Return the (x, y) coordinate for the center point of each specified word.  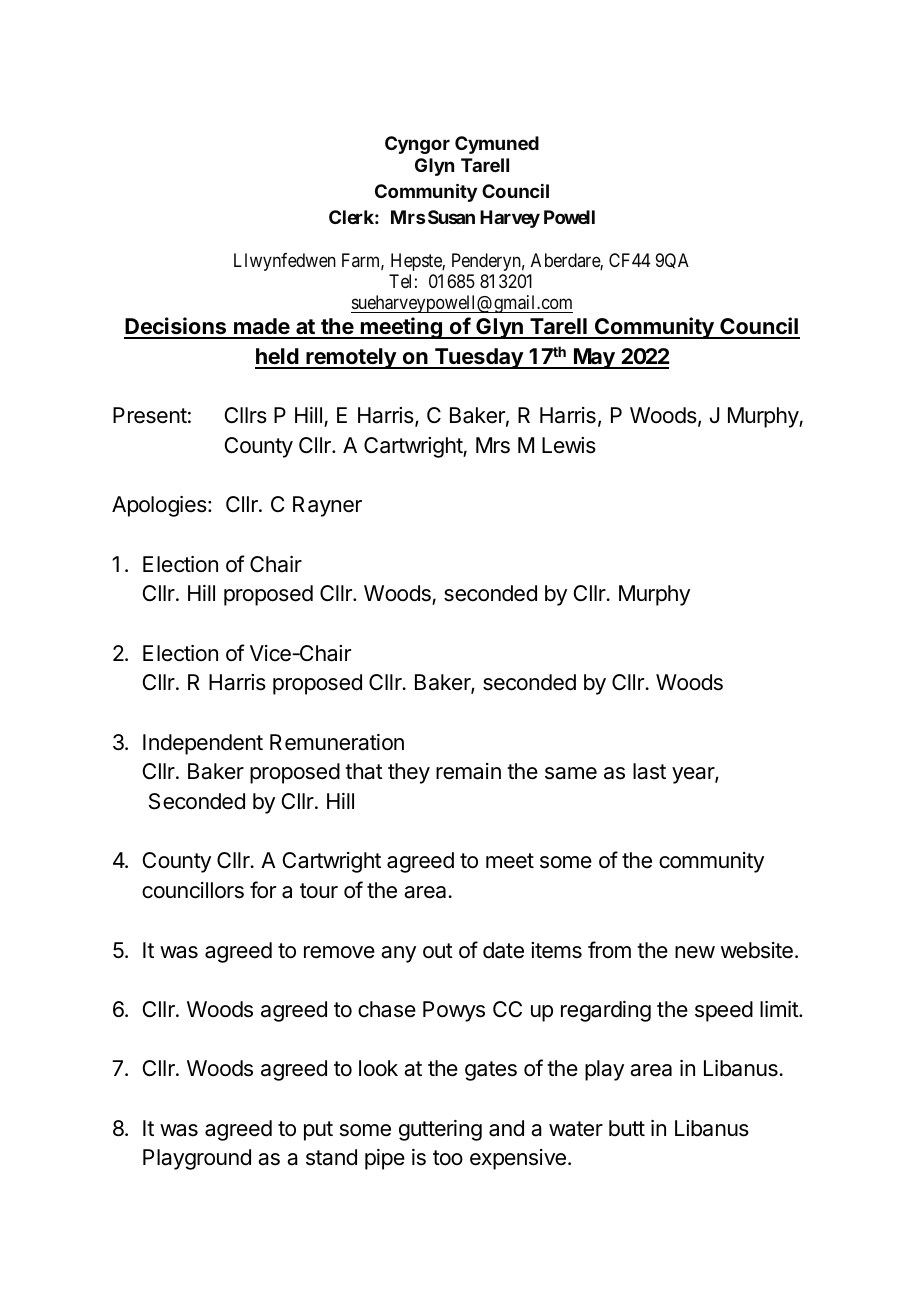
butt (627, 1128)
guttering (440, 1130)
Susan (451, 217)
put (318, 1131)
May (594, 358)
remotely (351, 358)
